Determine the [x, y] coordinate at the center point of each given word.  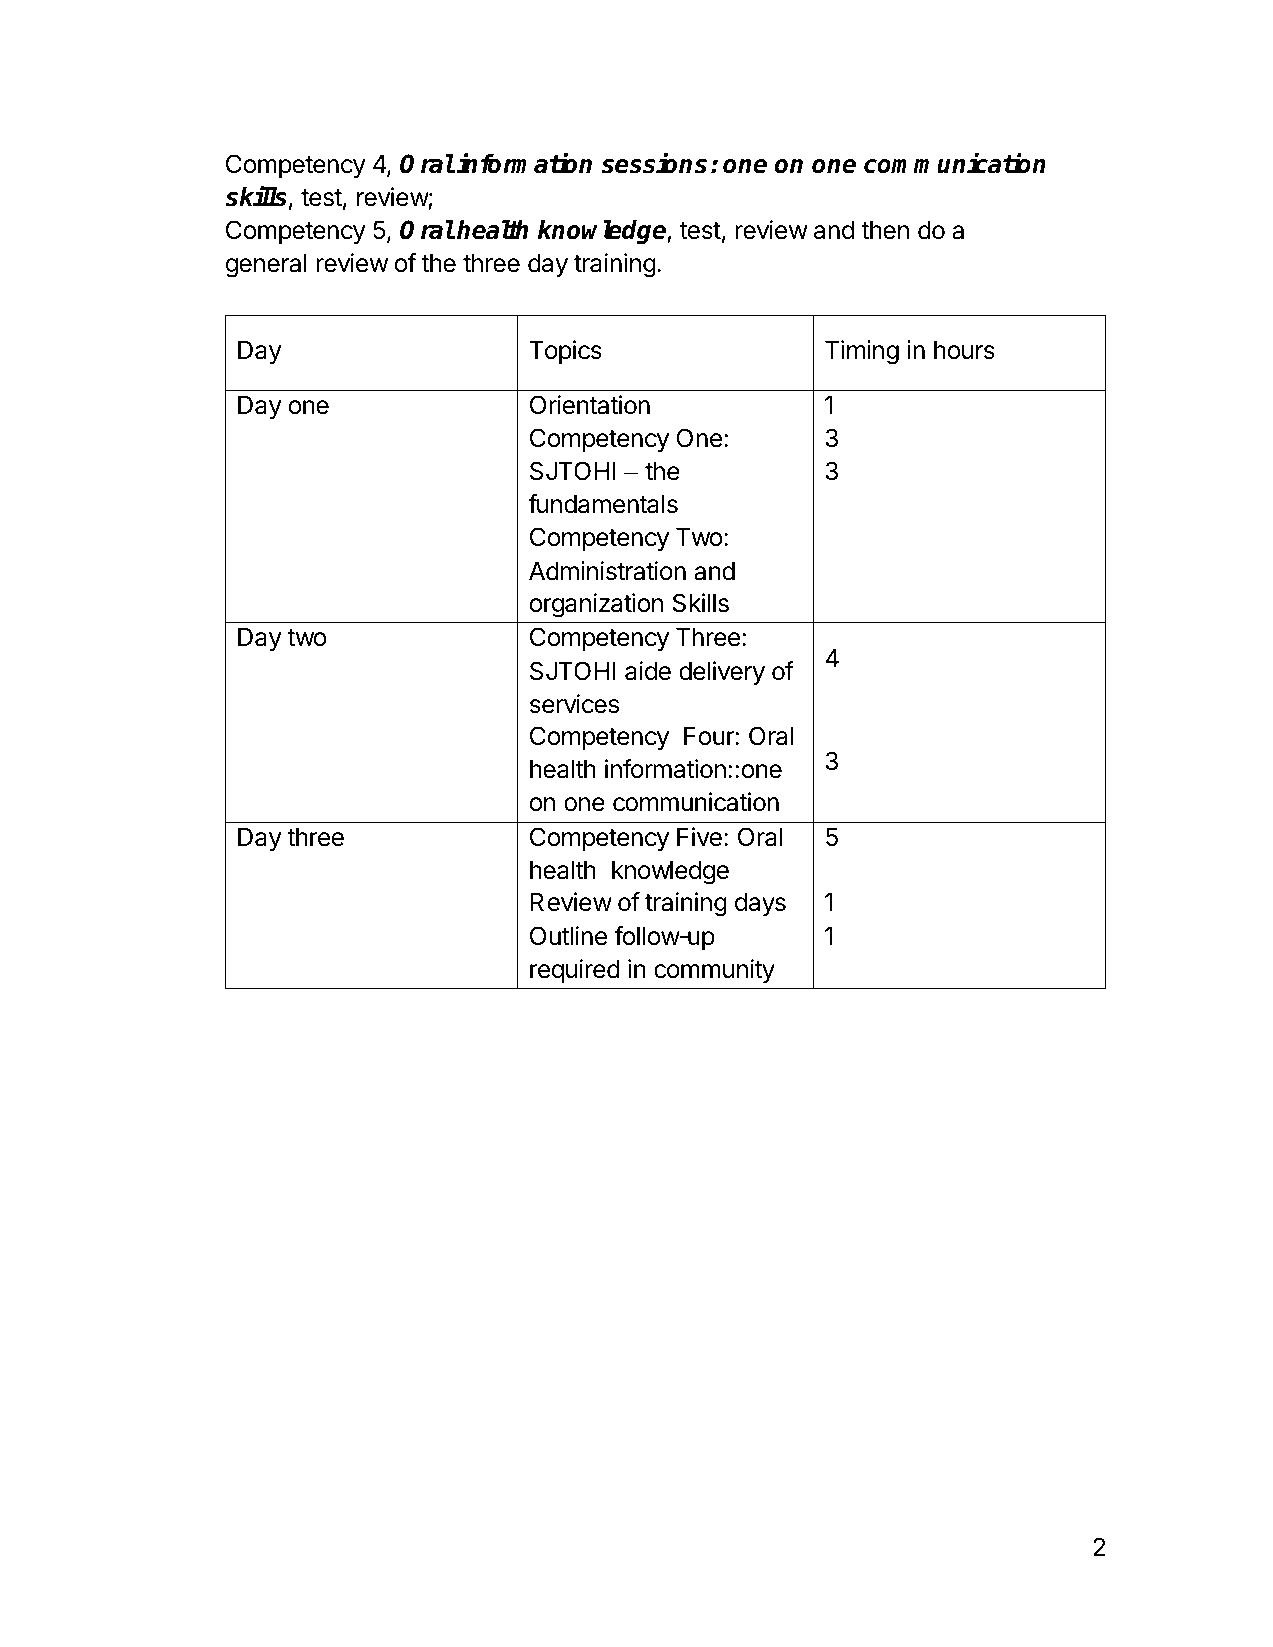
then [885, 230]
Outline [568, 936]
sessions [654, 163]
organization [596, 605]
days [760, 904]
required [575, 971]
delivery [722, 673]
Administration [607, 571]
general [266, 266]
